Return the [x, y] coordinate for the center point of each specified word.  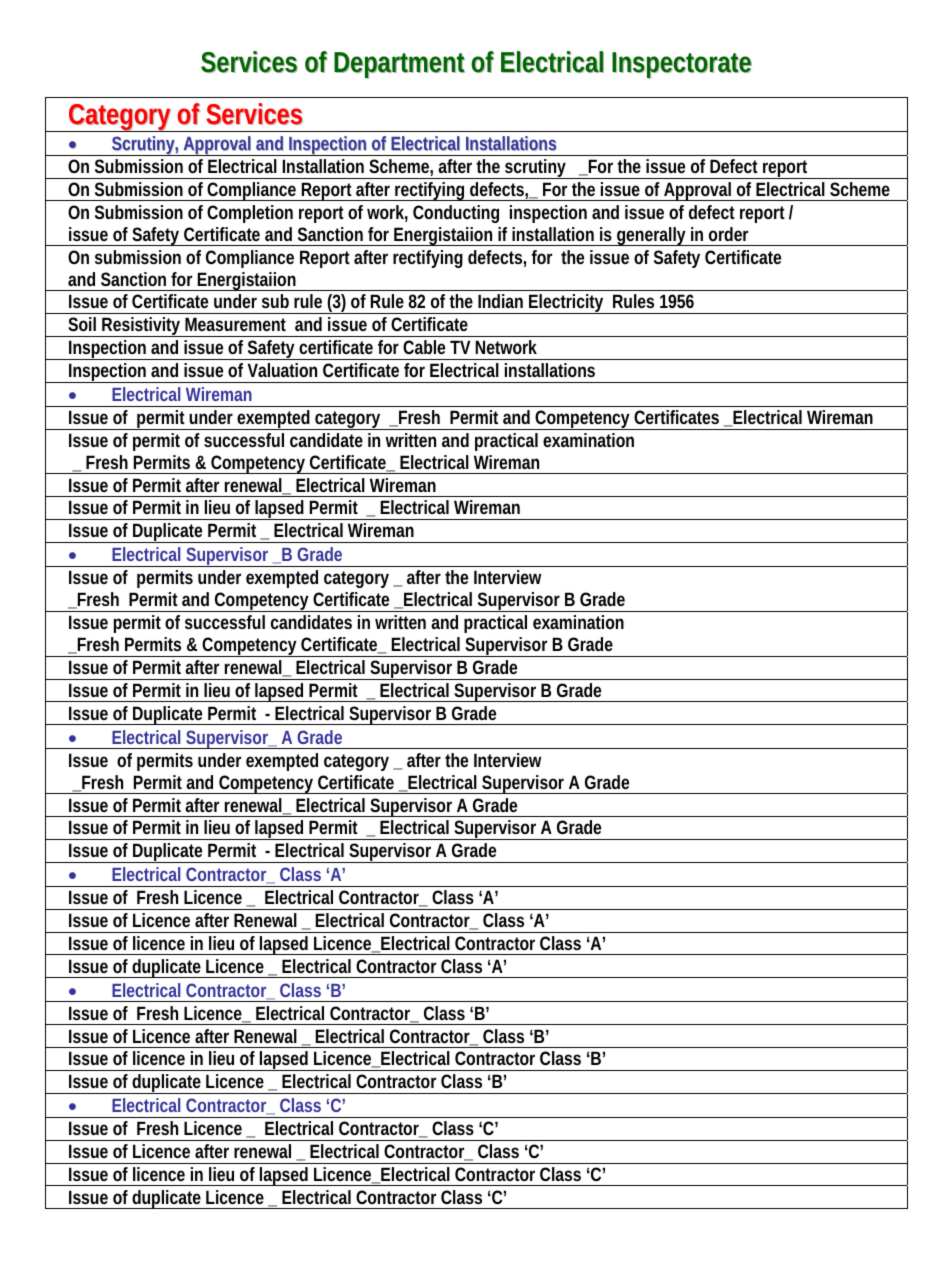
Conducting [456, 214]
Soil [82, 324]
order [728, 234]
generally [652, 236]
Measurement [235, 324]
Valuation [282, 370]
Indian [500, 301]
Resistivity [142, 327]
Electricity [567, 304]
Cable [424, 347]
